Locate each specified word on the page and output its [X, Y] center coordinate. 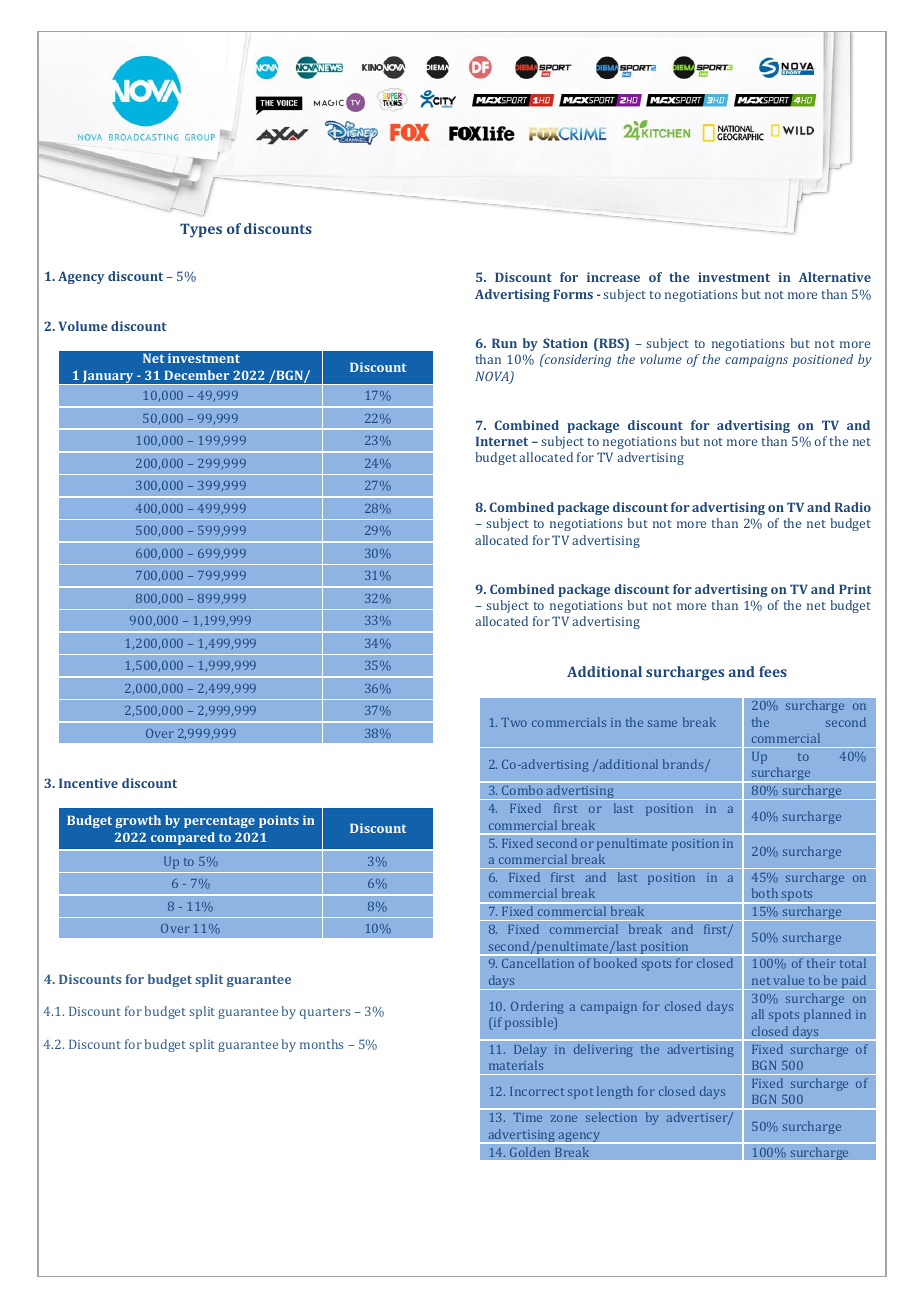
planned [827, 1015]
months [321, 1044]
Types [201, 230]
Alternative [835, 277]
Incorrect [537, 1091]
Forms [573, 294]
